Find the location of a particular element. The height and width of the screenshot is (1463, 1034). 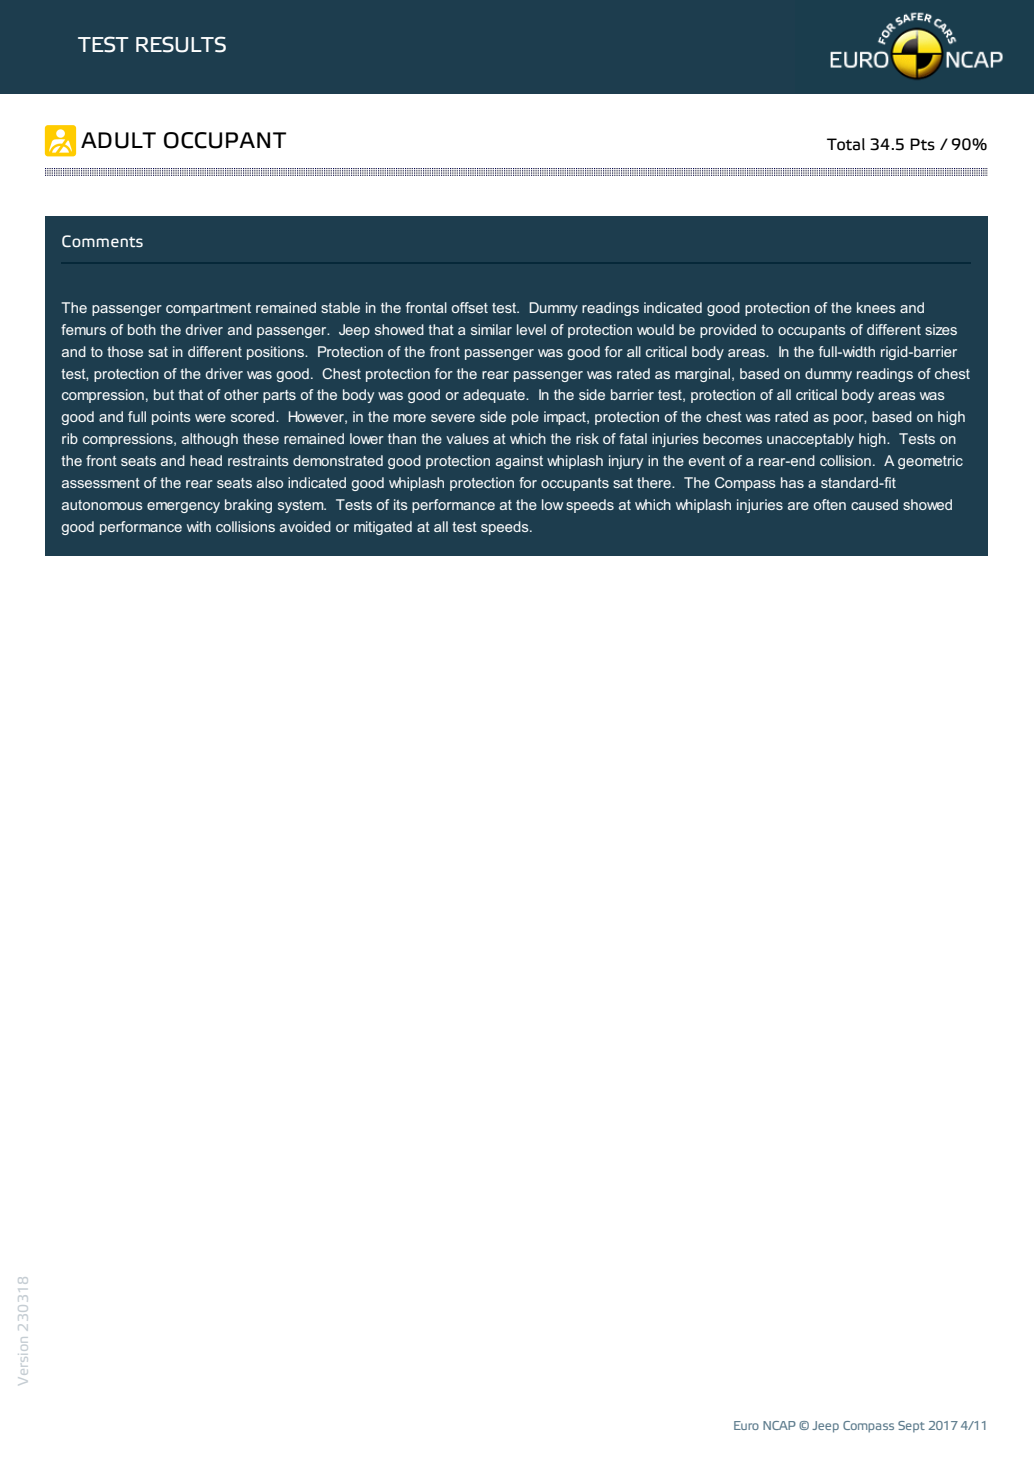

emergency is located at coordinates (183, 507).
